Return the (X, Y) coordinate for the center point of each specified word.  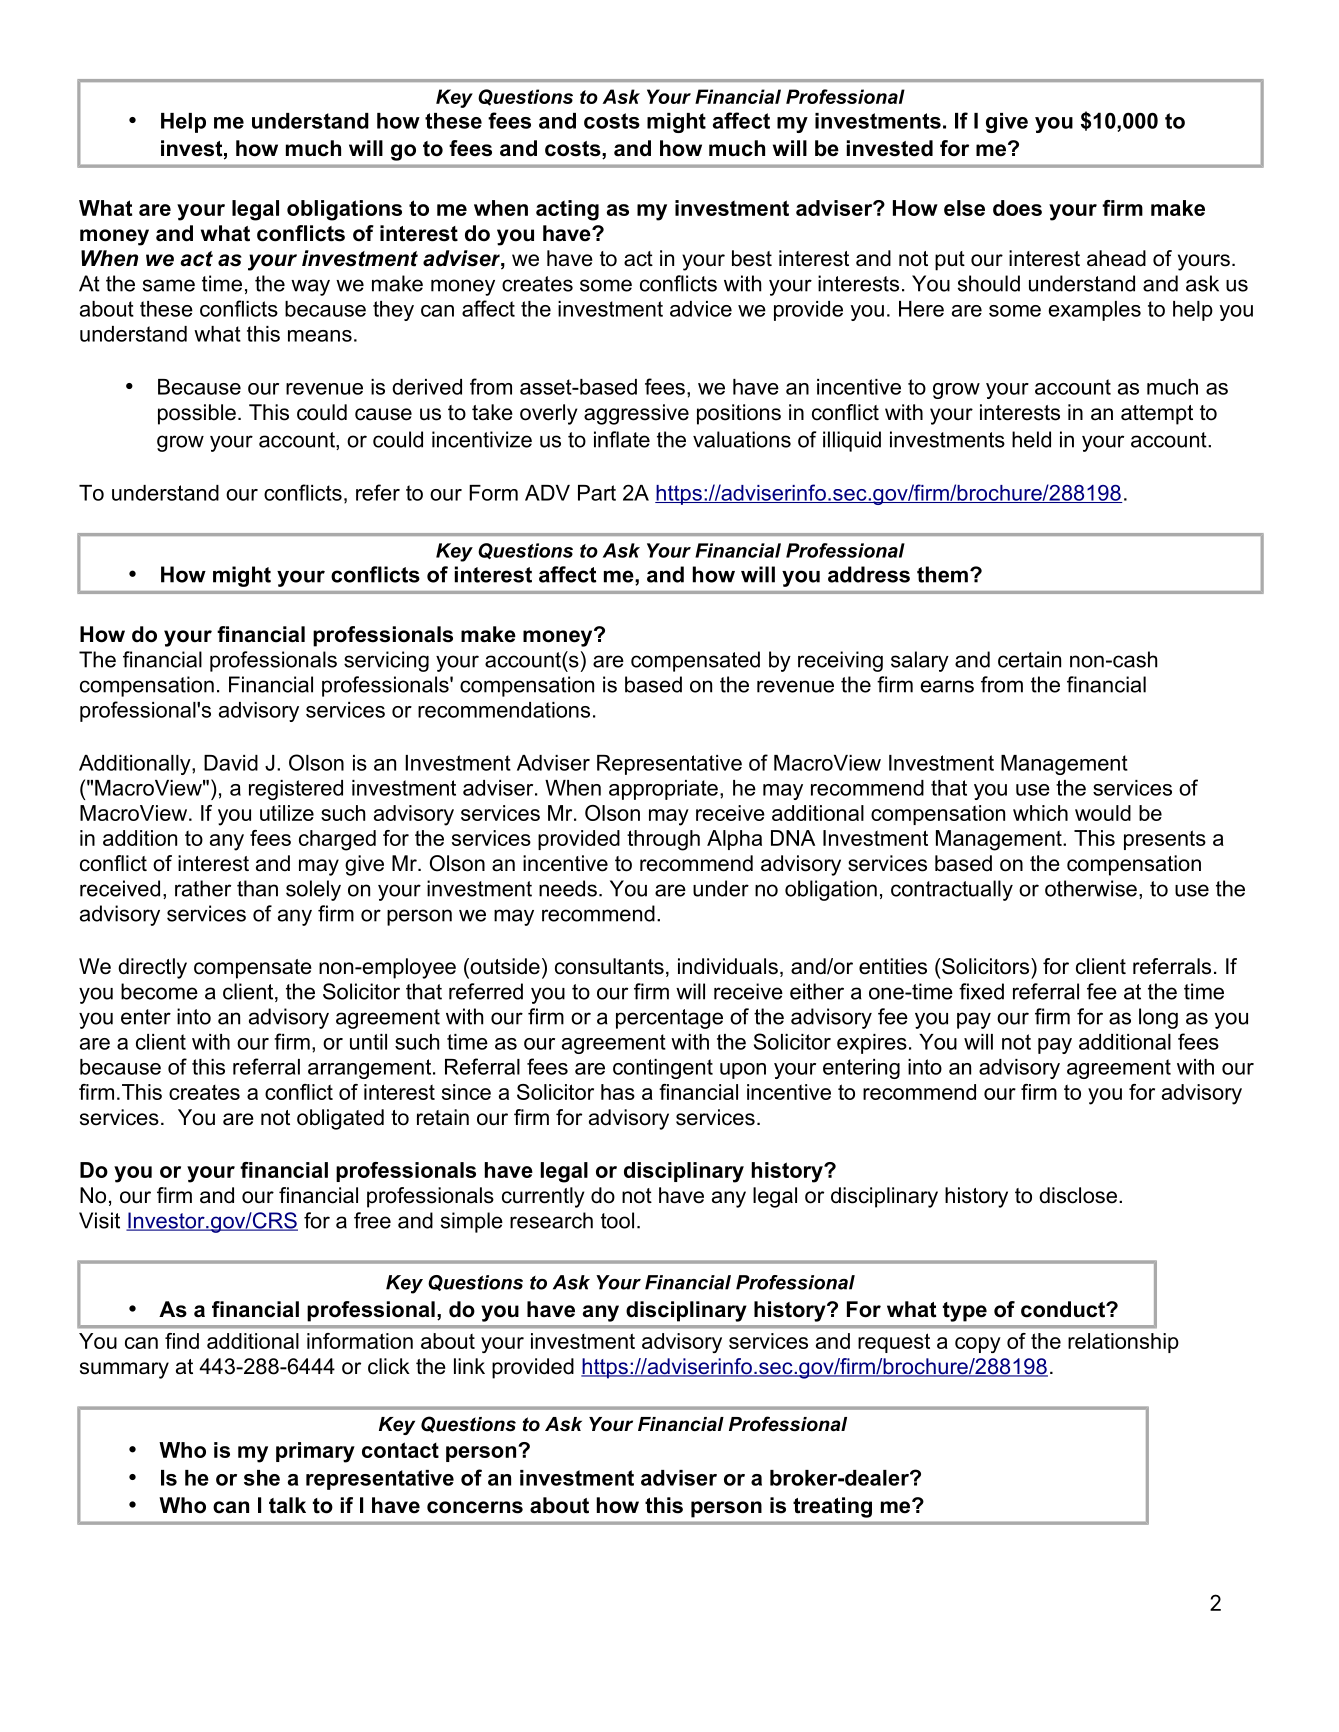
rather (203, 888)
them (942, 574)
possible (197, 414)
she (262, 1478)
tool (617, 1220)
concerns (475, 1507)
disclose (1079, 1195)
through (663, 840)
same (169, 285)
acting (567, 210)
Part (597, 493)
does (1017, 208)
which (1040, 813)
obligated (340, 1119)
